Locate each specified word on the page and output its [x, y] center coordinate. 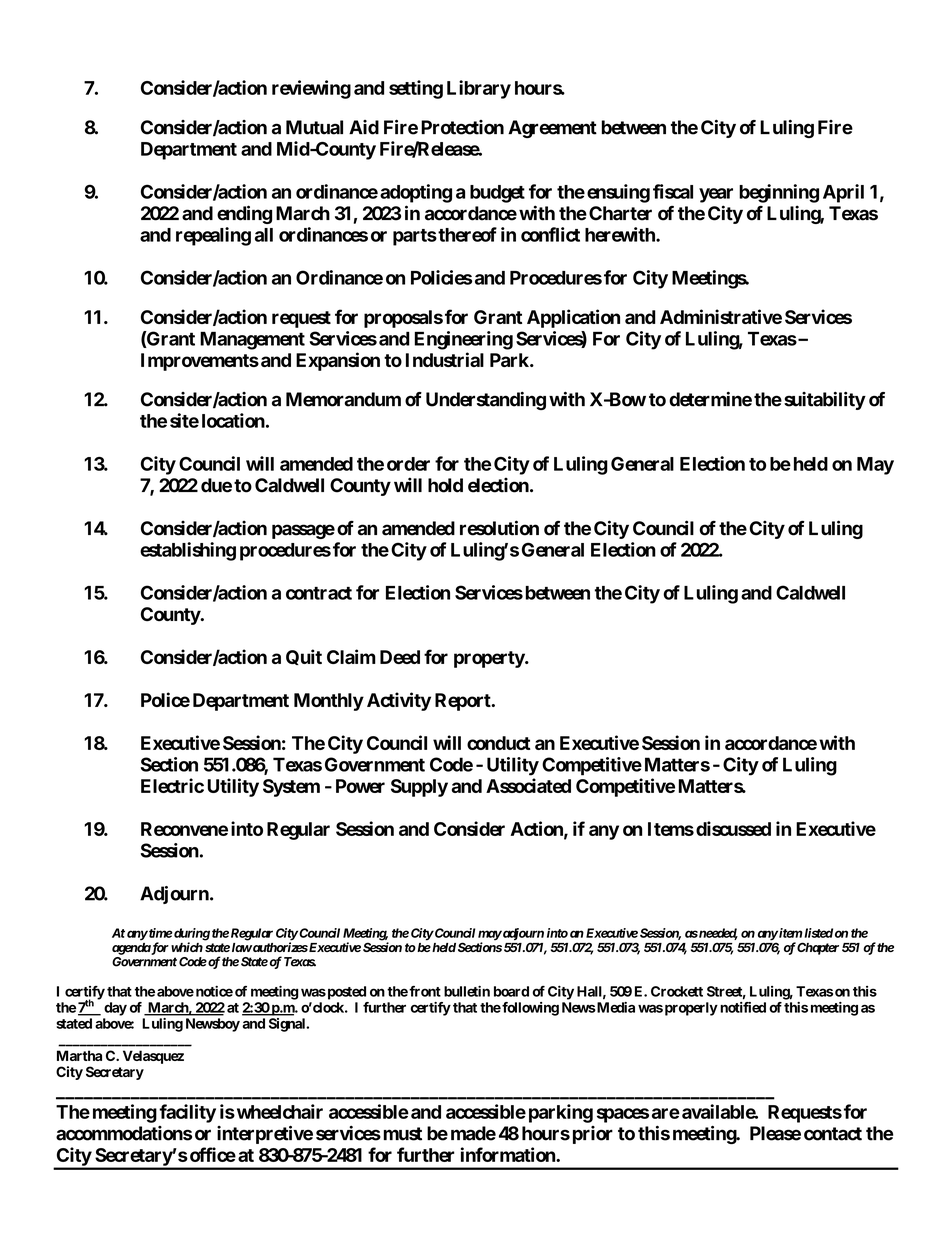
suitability [825, 401]
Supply [419, 788]
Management [252, 340]
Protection [462, 127]
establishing [188, 551]
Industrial [445, 359]
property [490, 659]
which [187, 947]
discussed [733, 828]
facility [187, 1113]
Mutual [314, 127]
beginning [779, 193]
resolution [499, 528]
